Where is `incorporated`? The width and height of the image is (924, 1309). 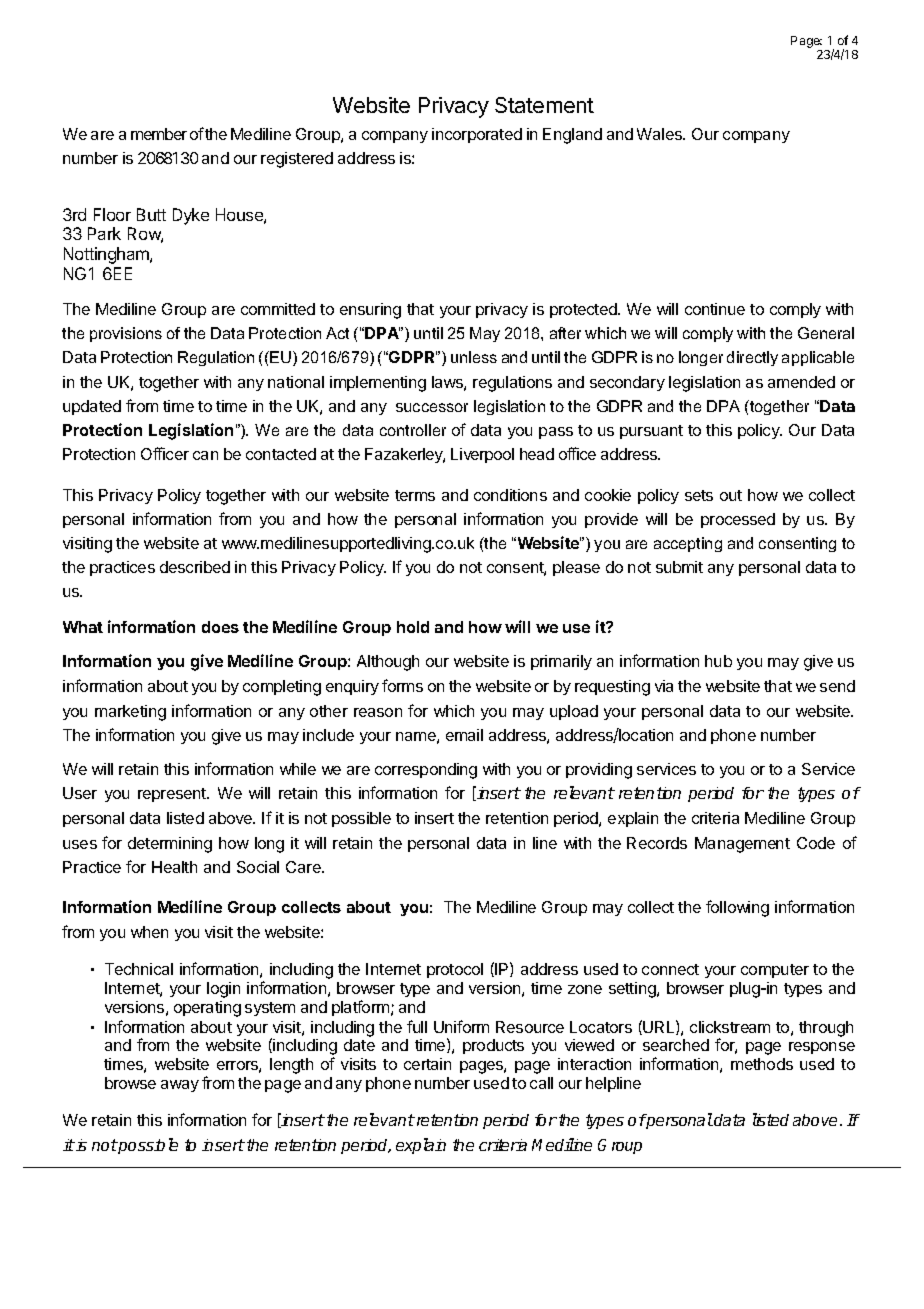
incorporated is located at coordinates (477, 135).
